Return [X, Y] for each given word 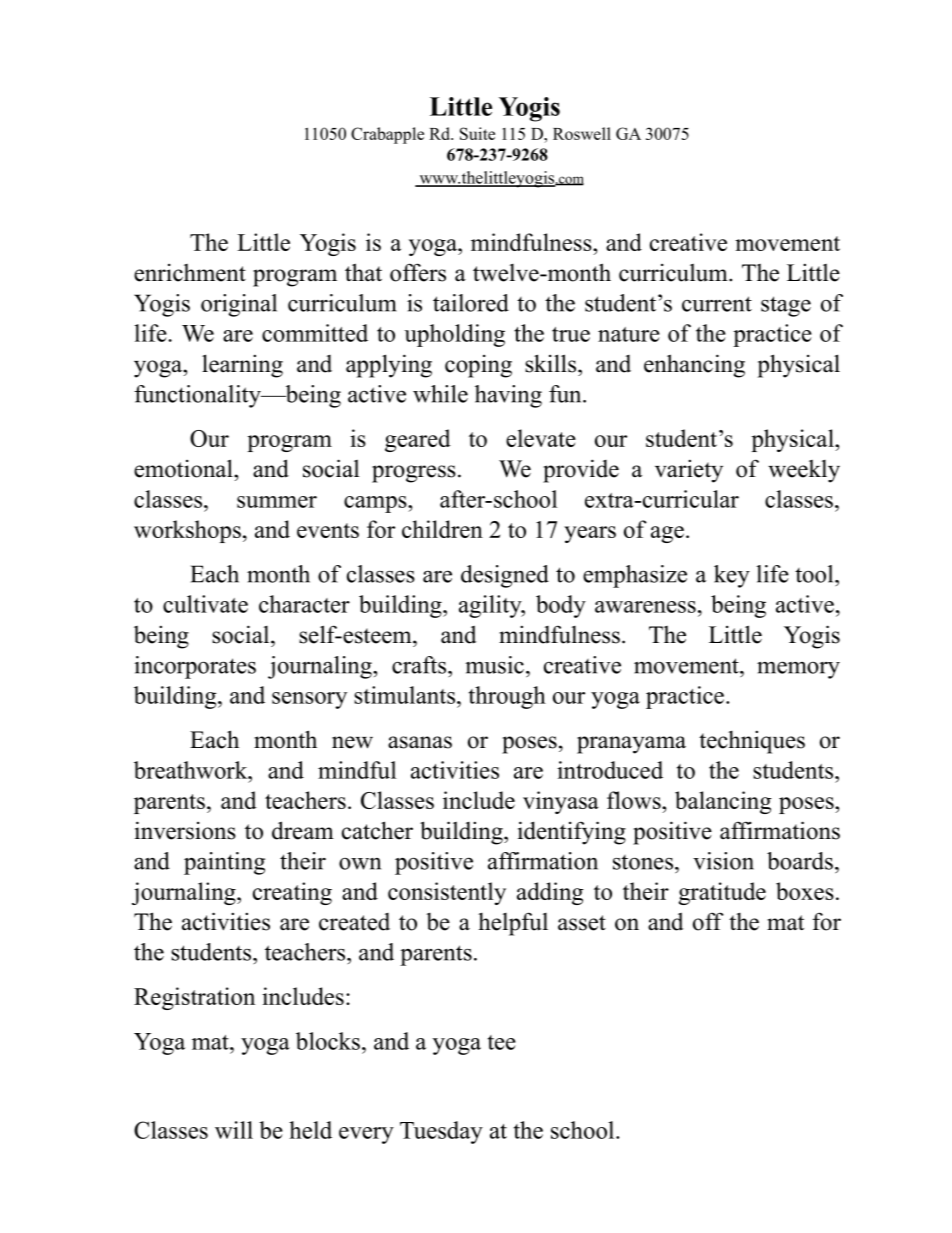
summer [277, 502]
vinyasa [561, 802]
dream [303, 830]
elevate [541, 438]
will [234, 1130]
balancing [723, 802]
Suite [477, 133]
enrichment [190, 273]
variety [689, 471]
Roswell [582, 133]
